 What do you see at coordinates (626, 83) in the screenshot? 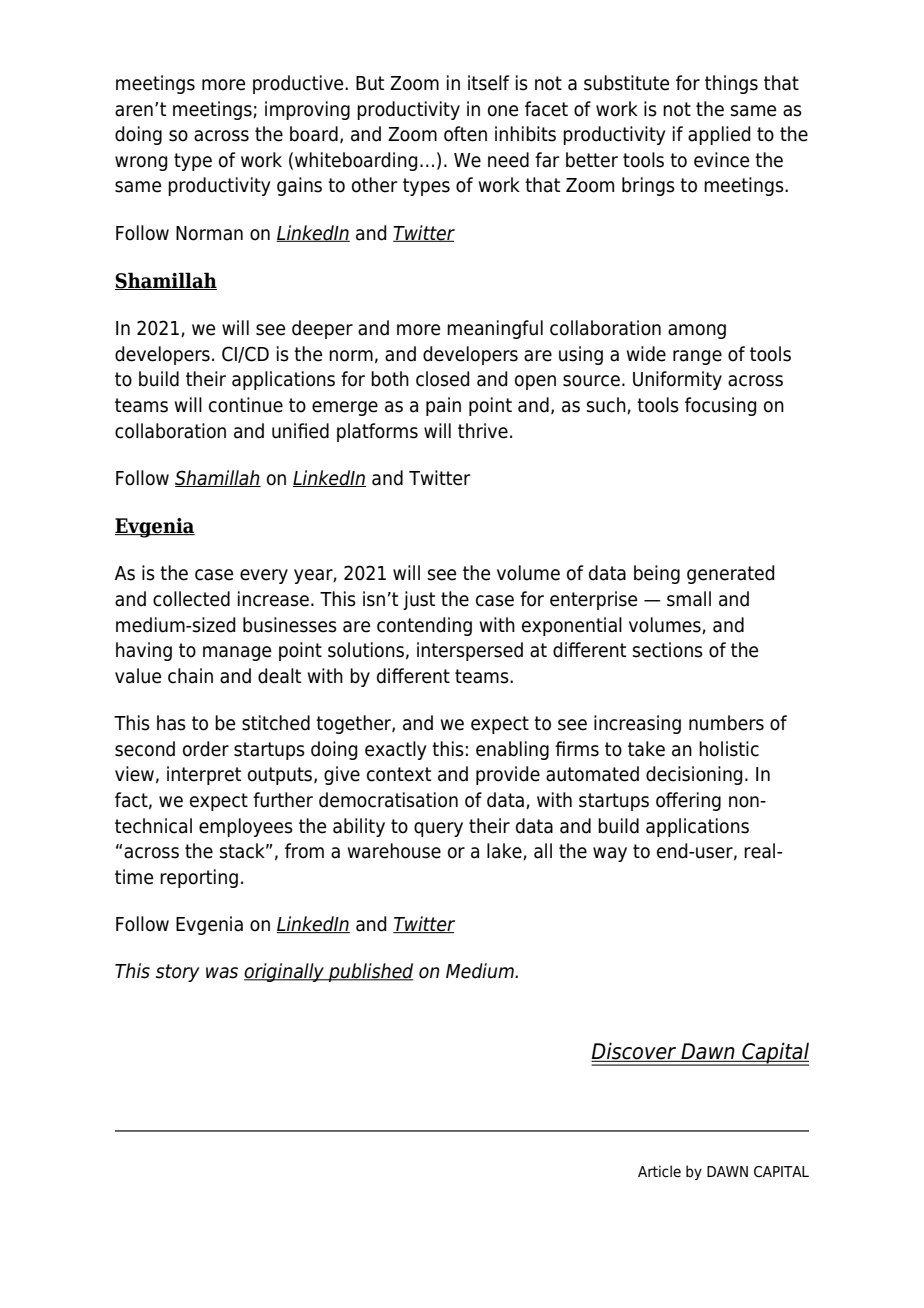
I see `substitute` at bounding box center [626, 83].
